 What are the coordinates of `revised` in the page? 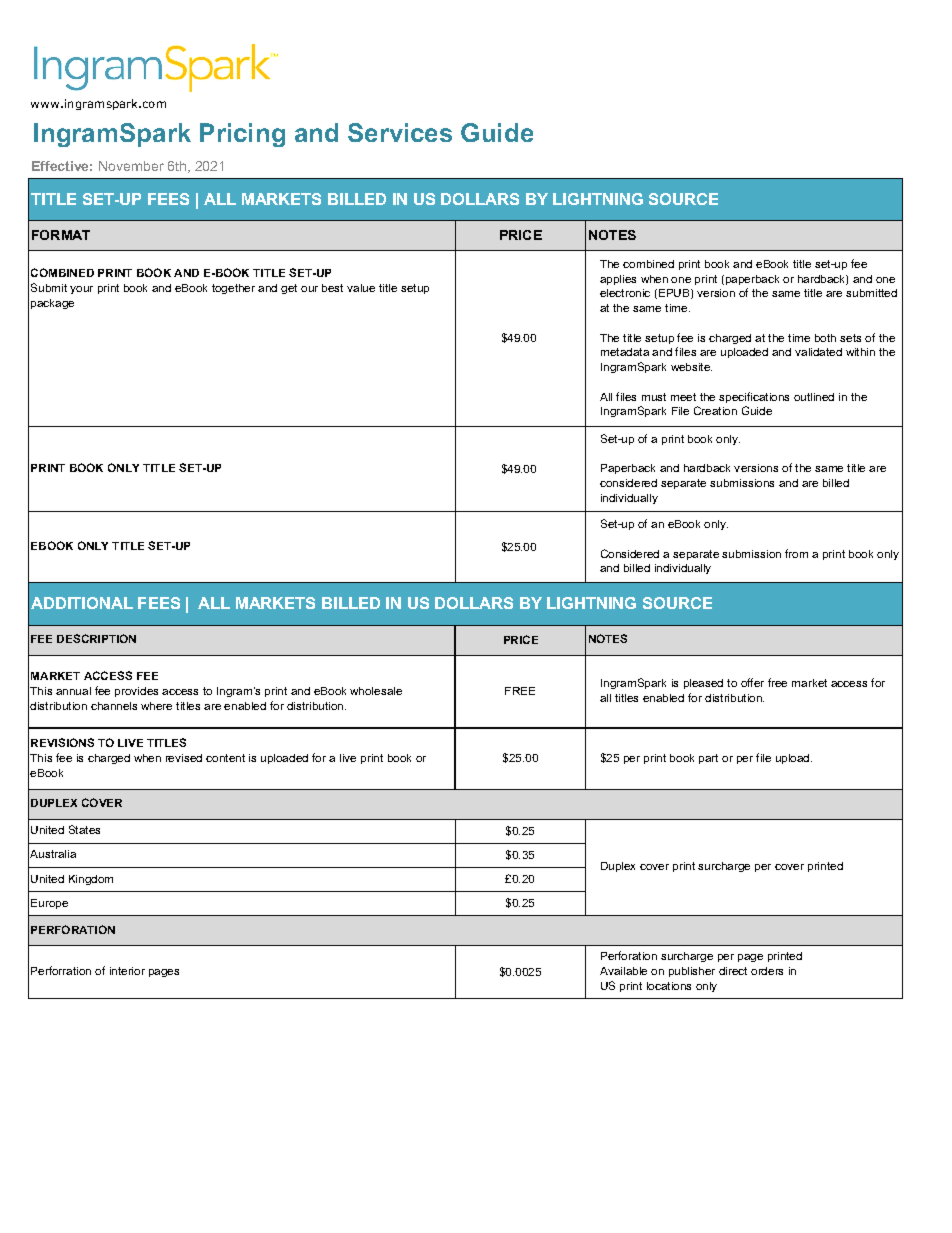 It's located at (184, 758).
